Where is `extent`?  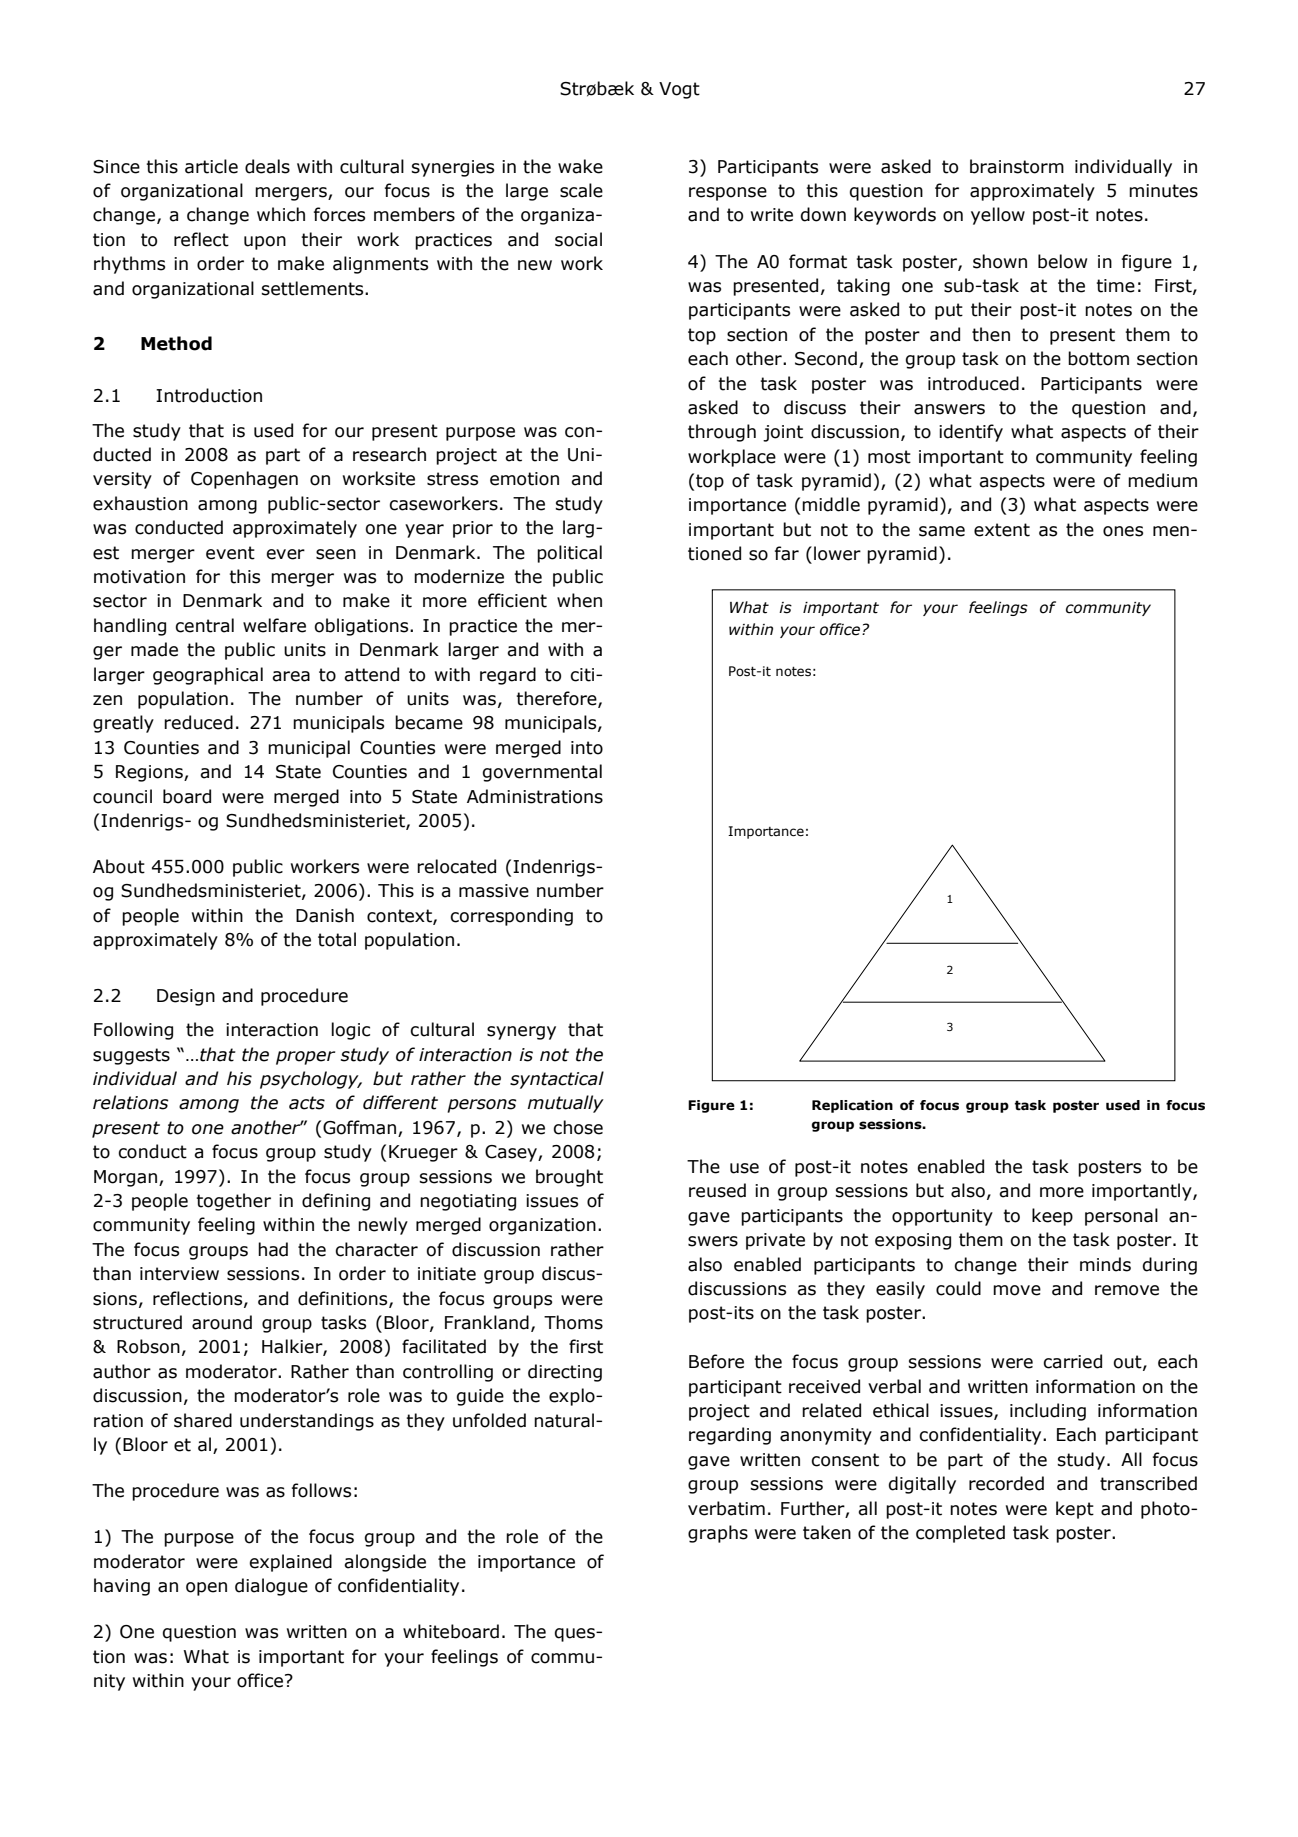
extent is located at coordinates (1002, 530).
